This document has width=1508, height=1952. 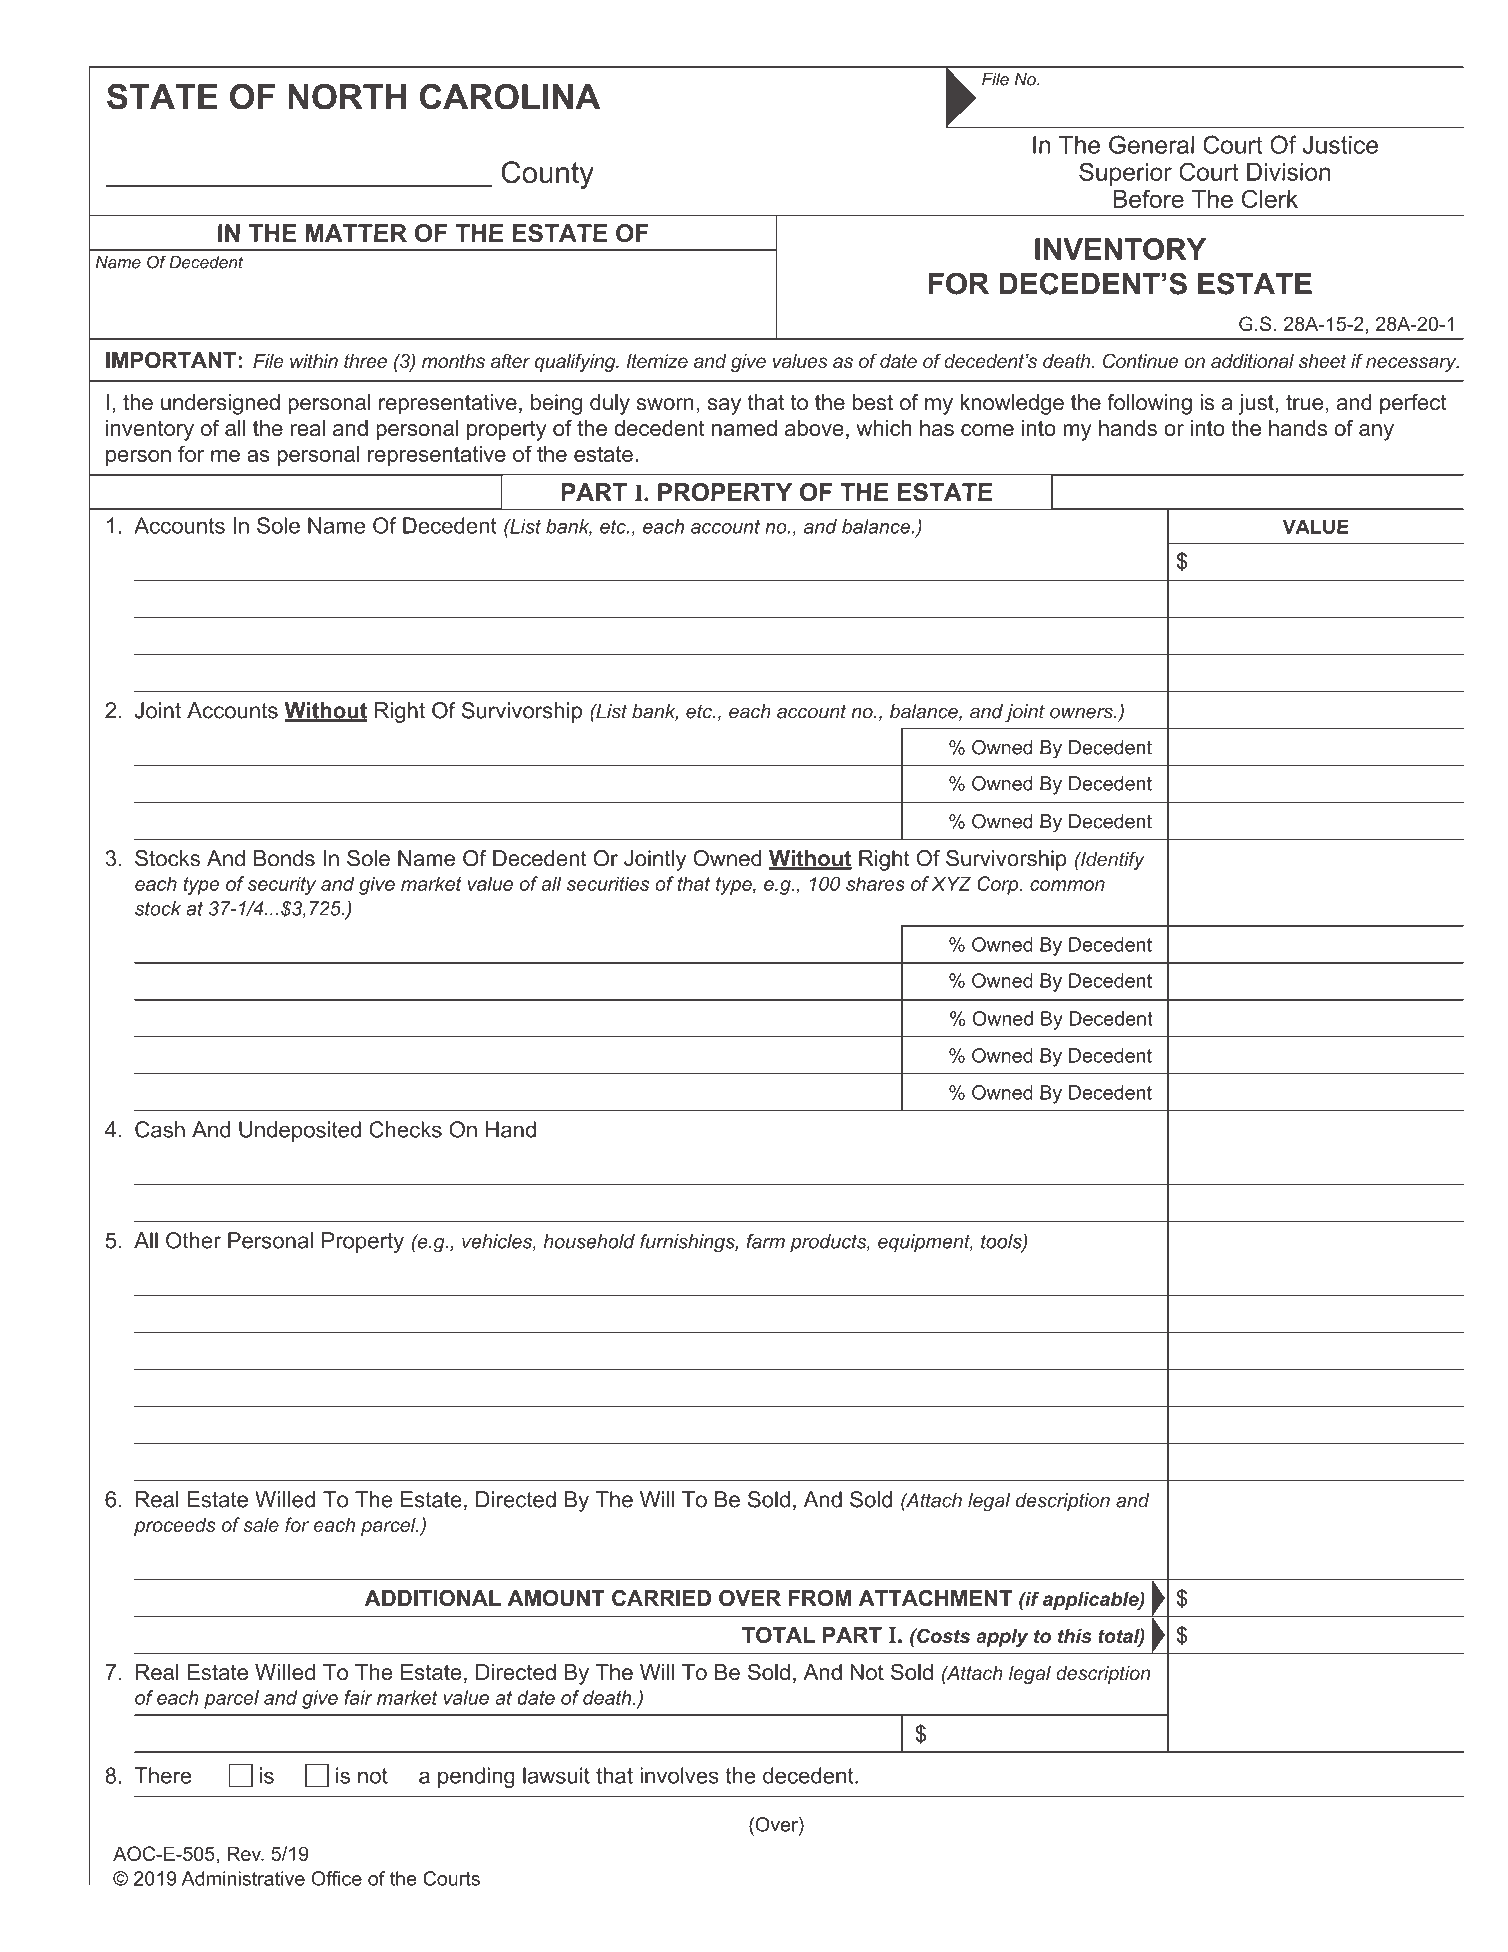 What do you see at coordinates (1304, 402) in the document?
I see `true` at bounding box center [1304, 402].
